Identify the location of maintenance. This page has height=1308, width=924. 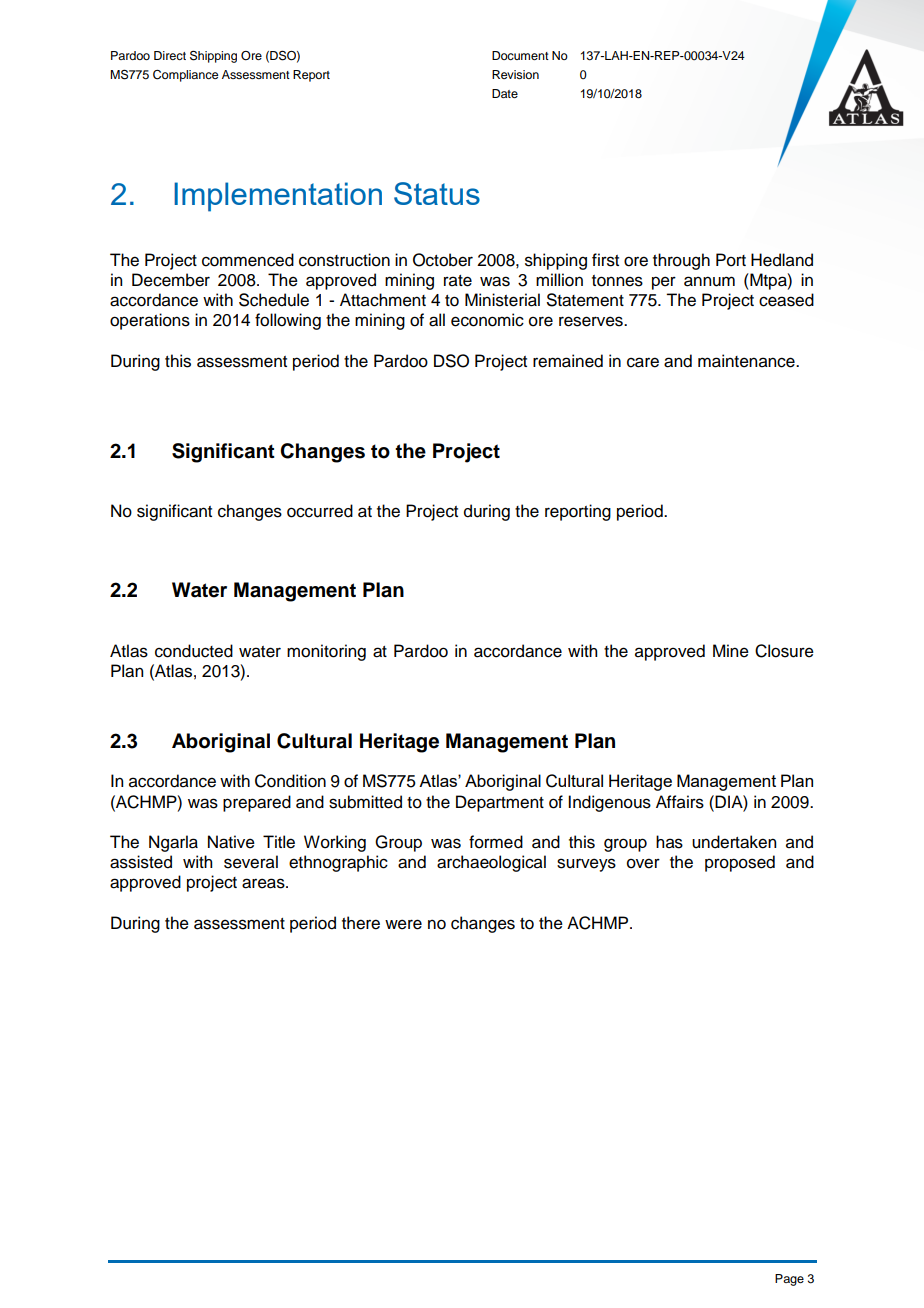
(747, 361).
